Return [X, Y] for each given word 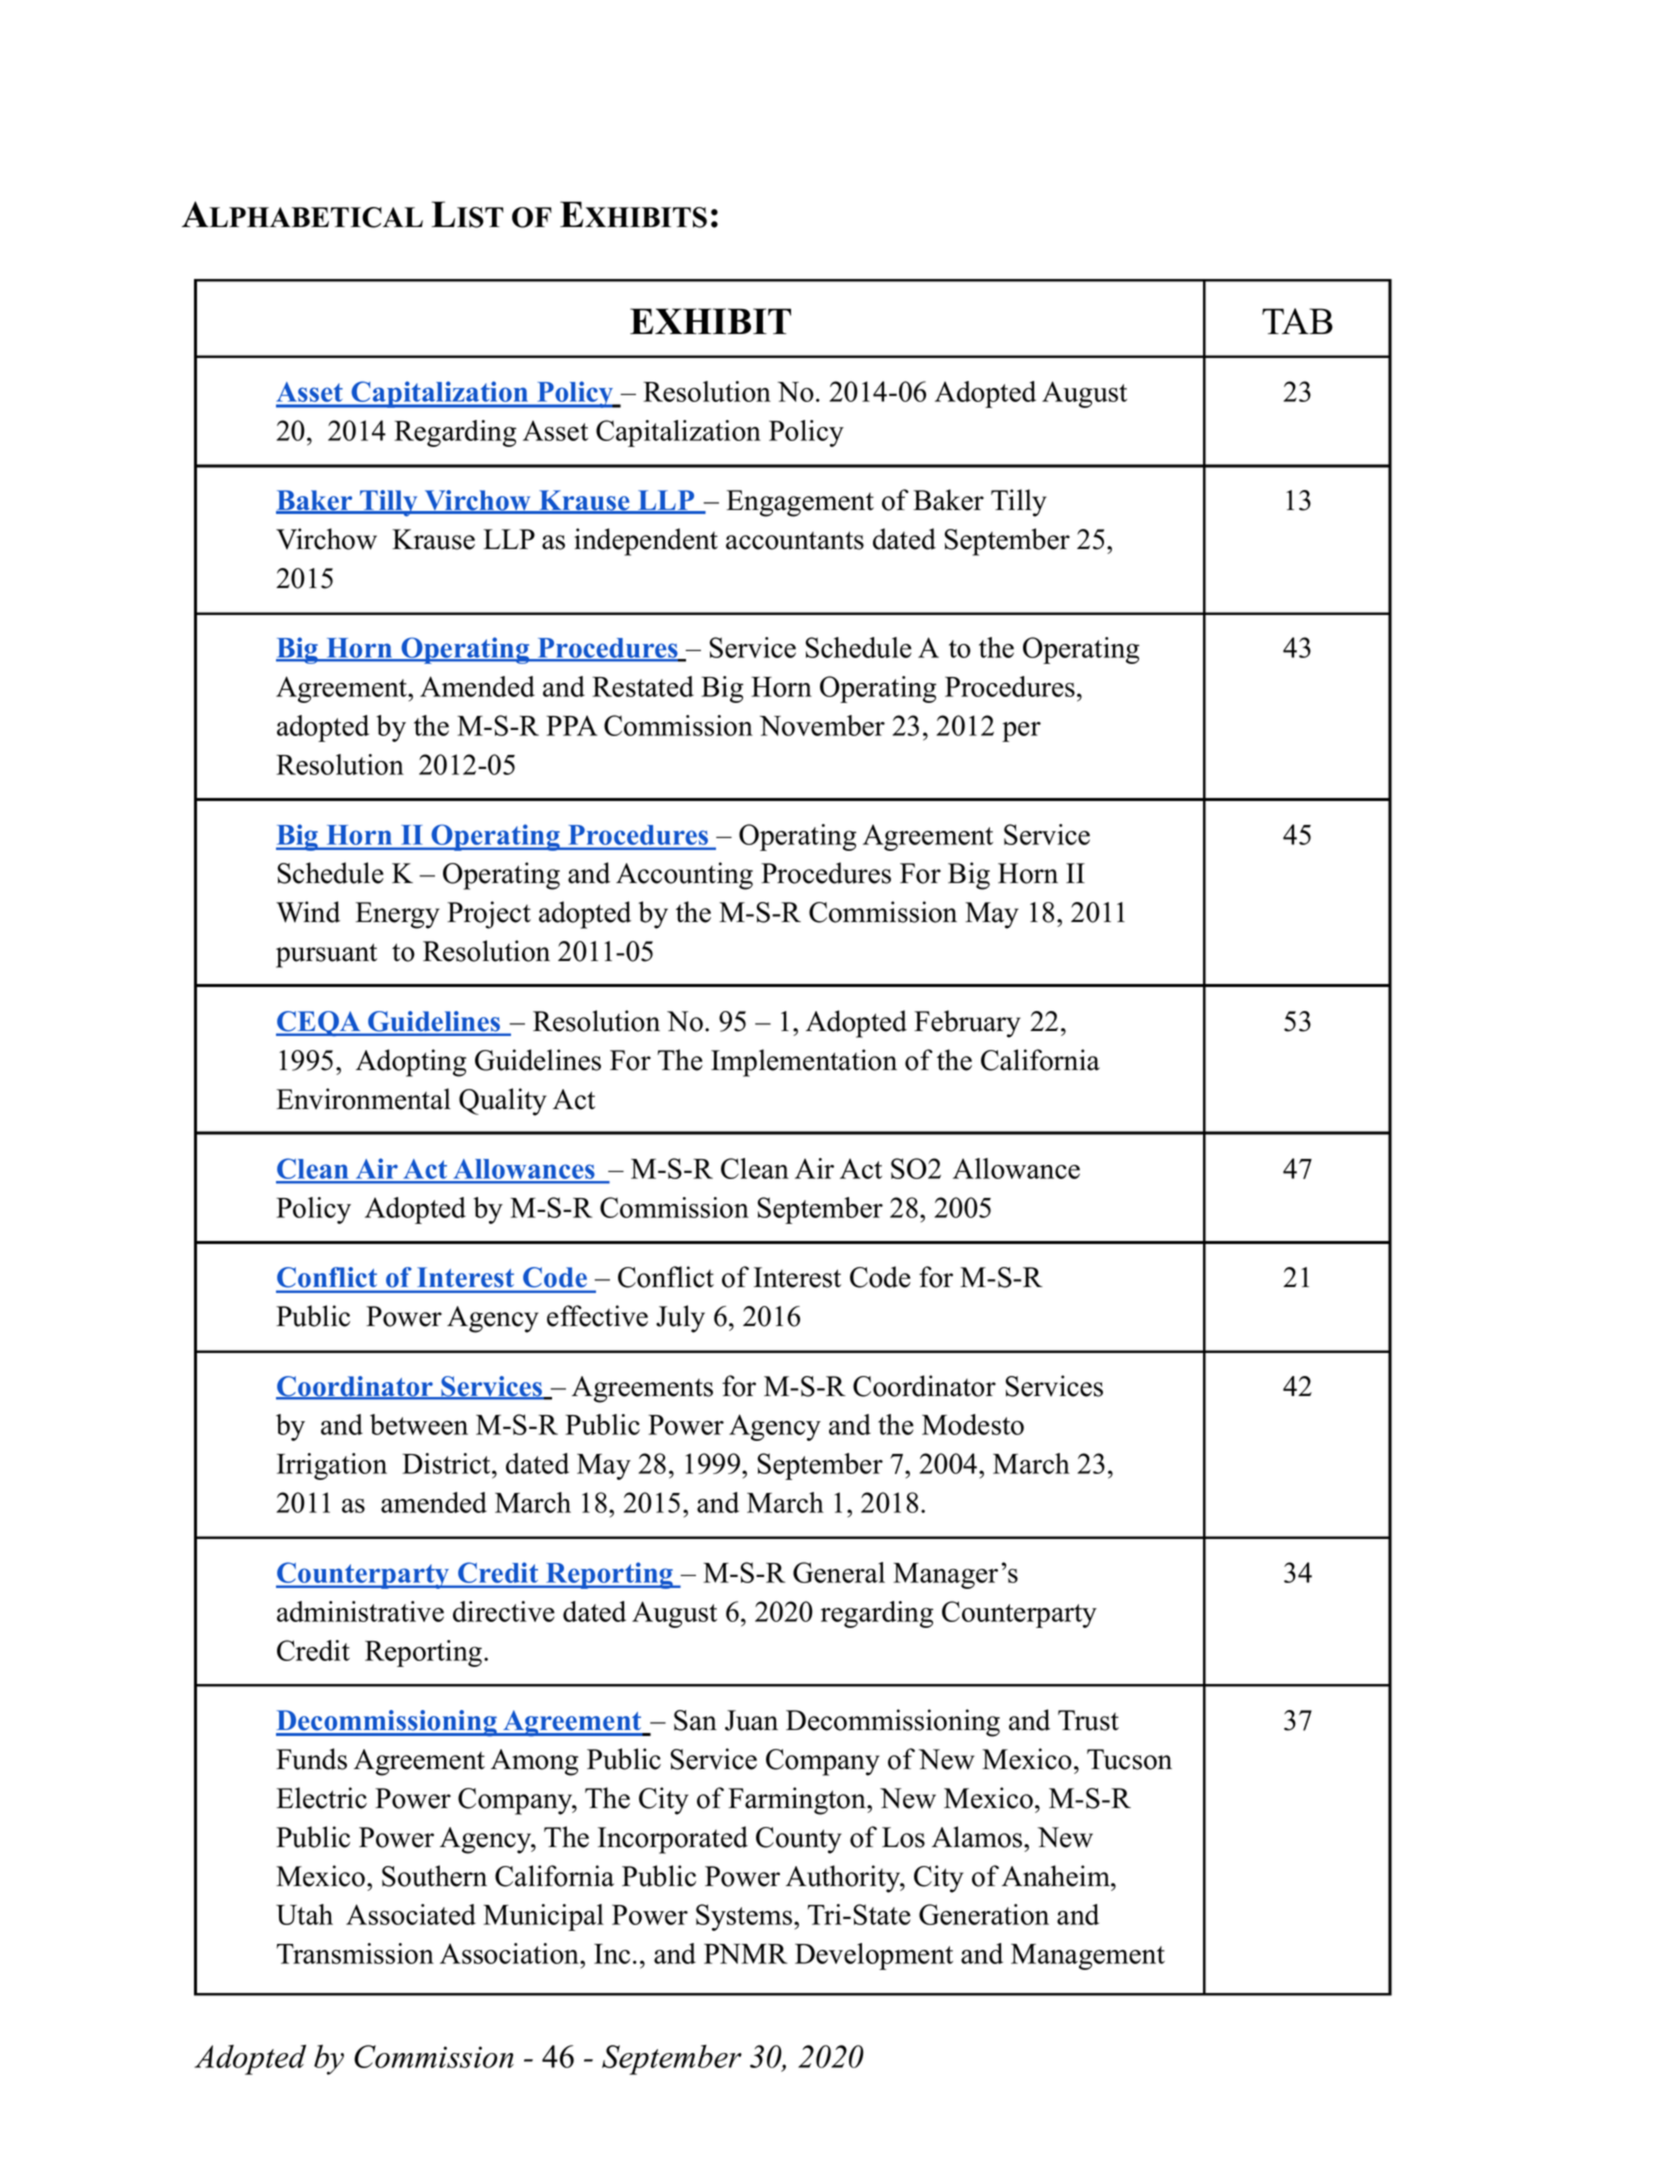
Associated [411, 1914]
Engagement [800, 503]
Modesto [973, 1424]
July [680, 1319]
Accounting [684, 876]
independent [646, 542]
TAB [1297, 321]
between [419, 1424]
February [967, 1024]
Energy [397, 915]
